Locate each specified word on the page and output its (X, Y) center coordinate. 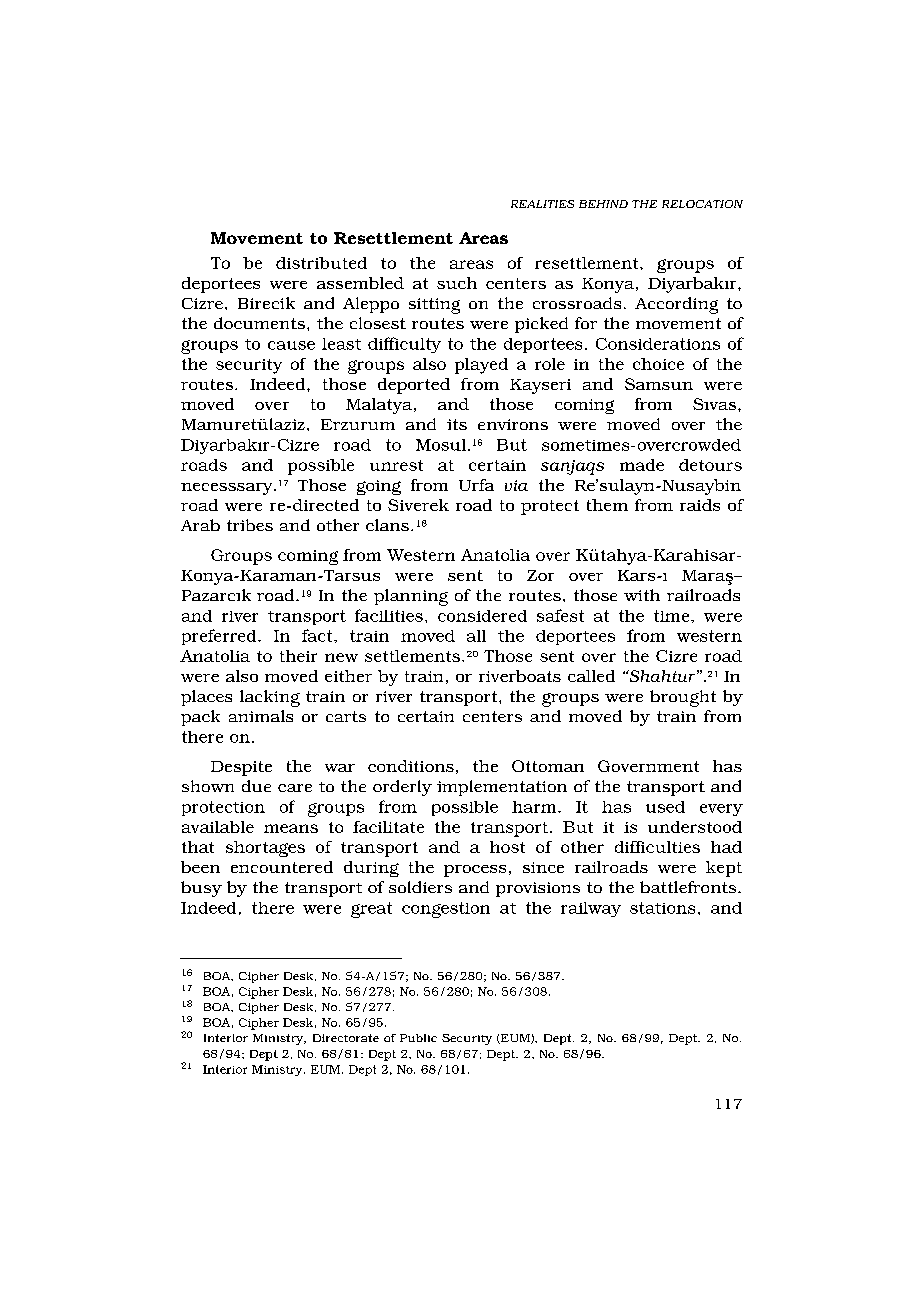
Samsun (659, 384)
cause (291, 345)
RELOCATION (702, 204)
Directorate (346, 1038)
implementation (502, 788)
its (457, 424)
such (457, 283)
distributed (321, 263)
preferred (220, 637)
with (642, 595)
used (665, 807)
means (291, 828)
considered (482, 616)
